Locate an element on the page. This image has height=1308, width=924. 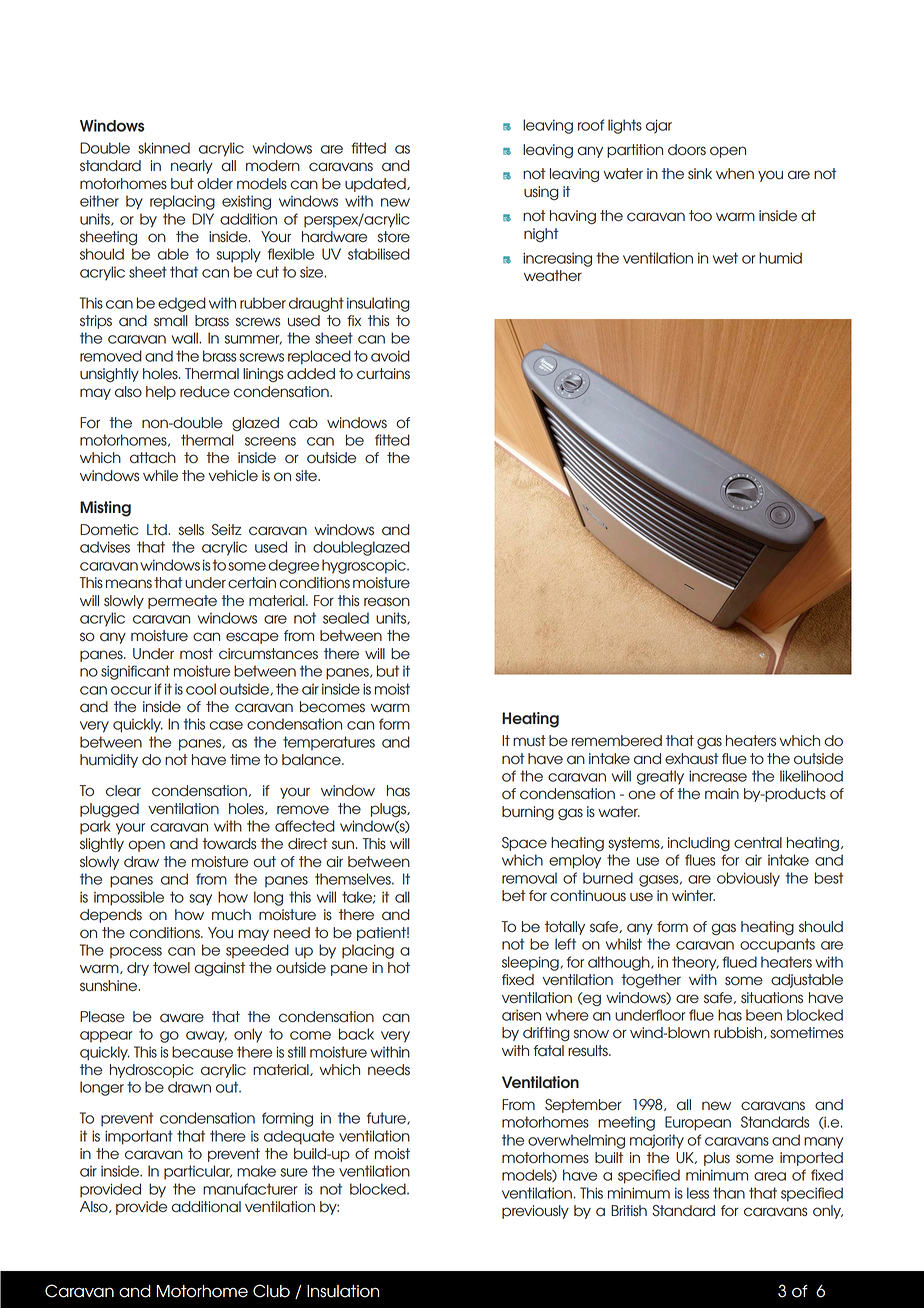
when is located at coordinates (735, 173).
